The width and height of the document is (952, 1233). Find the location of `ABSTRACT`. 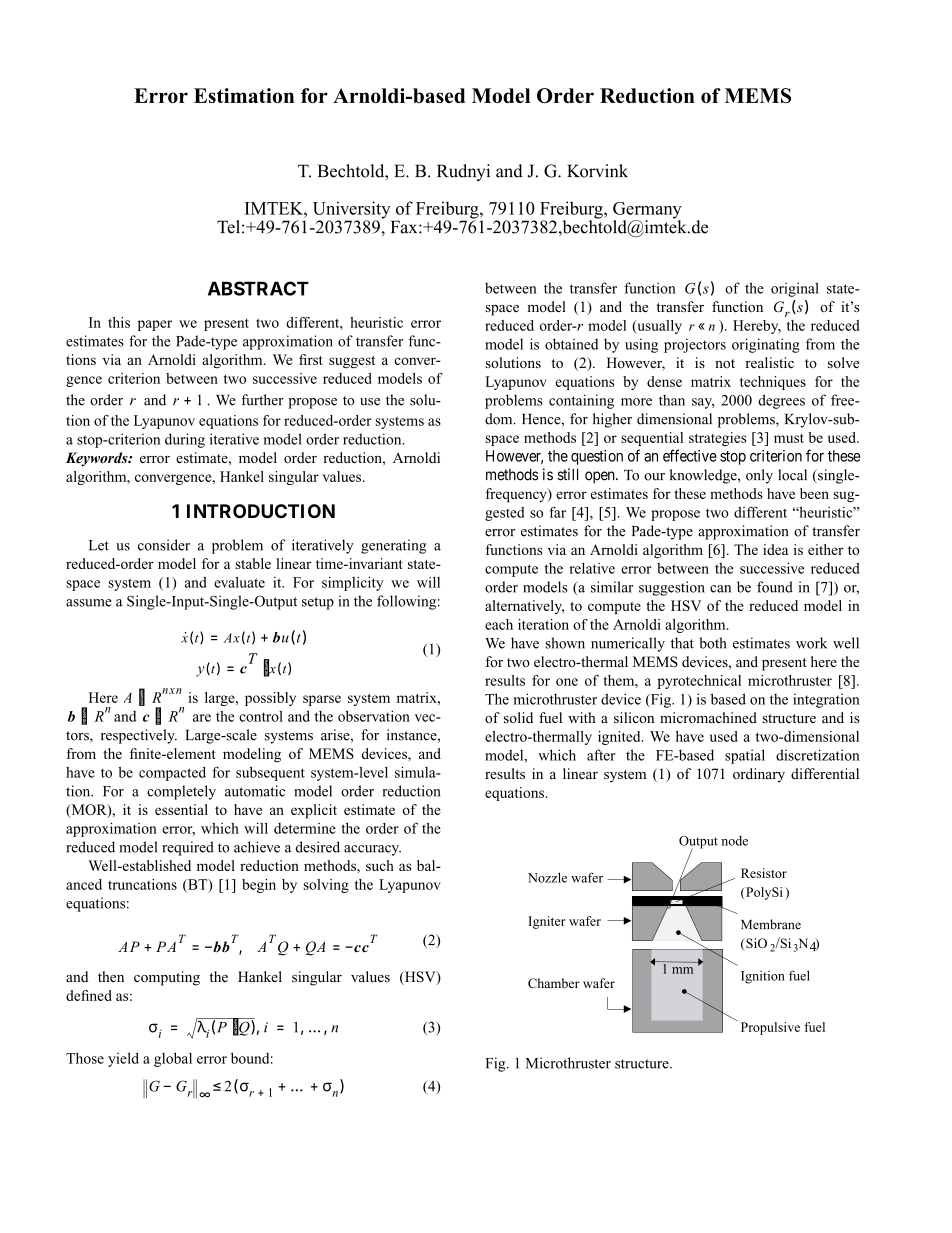

ABSTRACT is located at coordinates (258, 288).
